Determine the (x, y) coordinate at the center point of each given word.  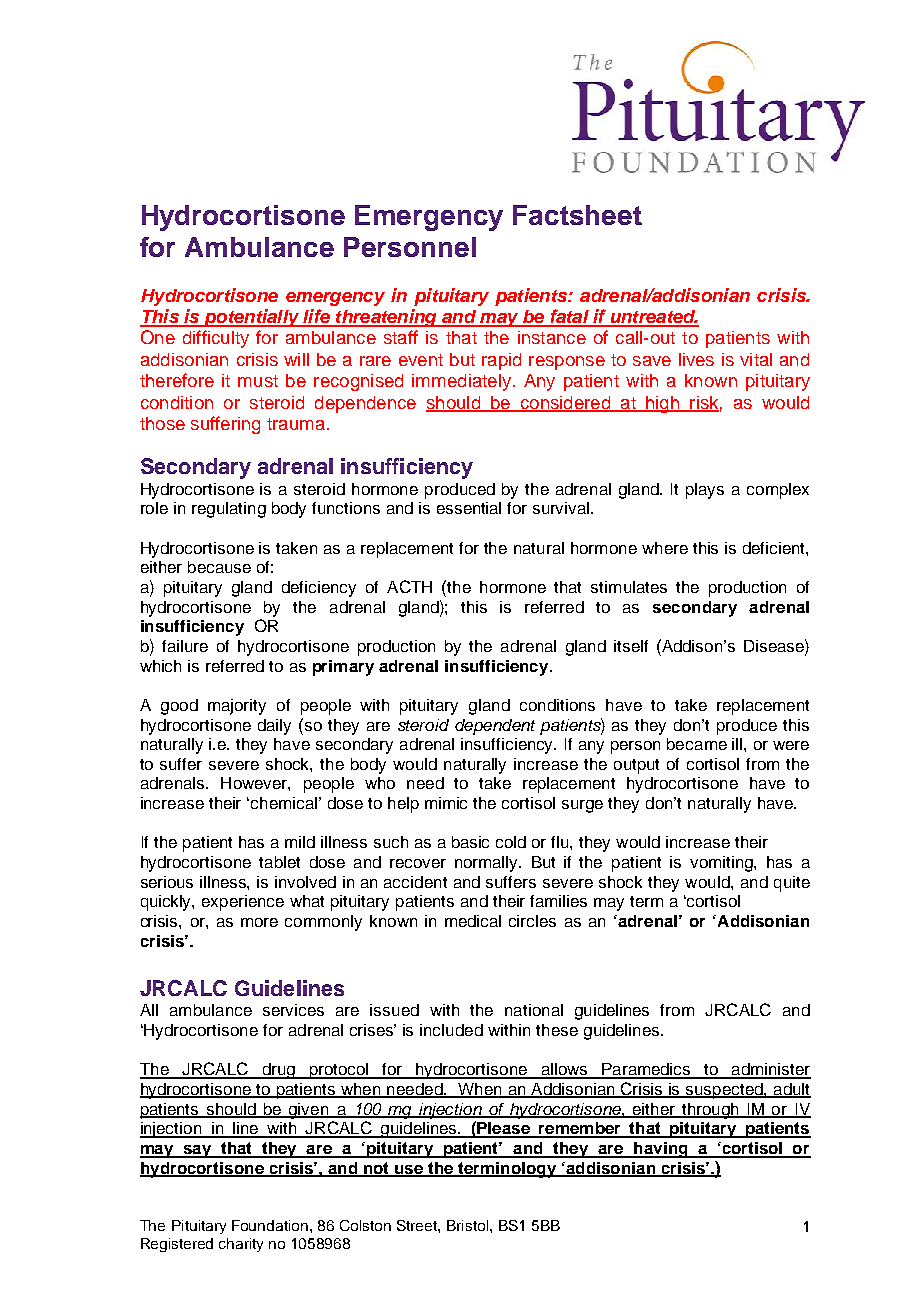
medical (473, 921)
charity (241, 1245)
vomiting (722, 864)
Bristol (467, 1225)
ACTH (409, 586)
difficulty (216, 339)
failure (185, 646)
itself (631, 646)
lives (696, 359)
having (661, 1150)
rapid (501, 361)
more (259, 922)
